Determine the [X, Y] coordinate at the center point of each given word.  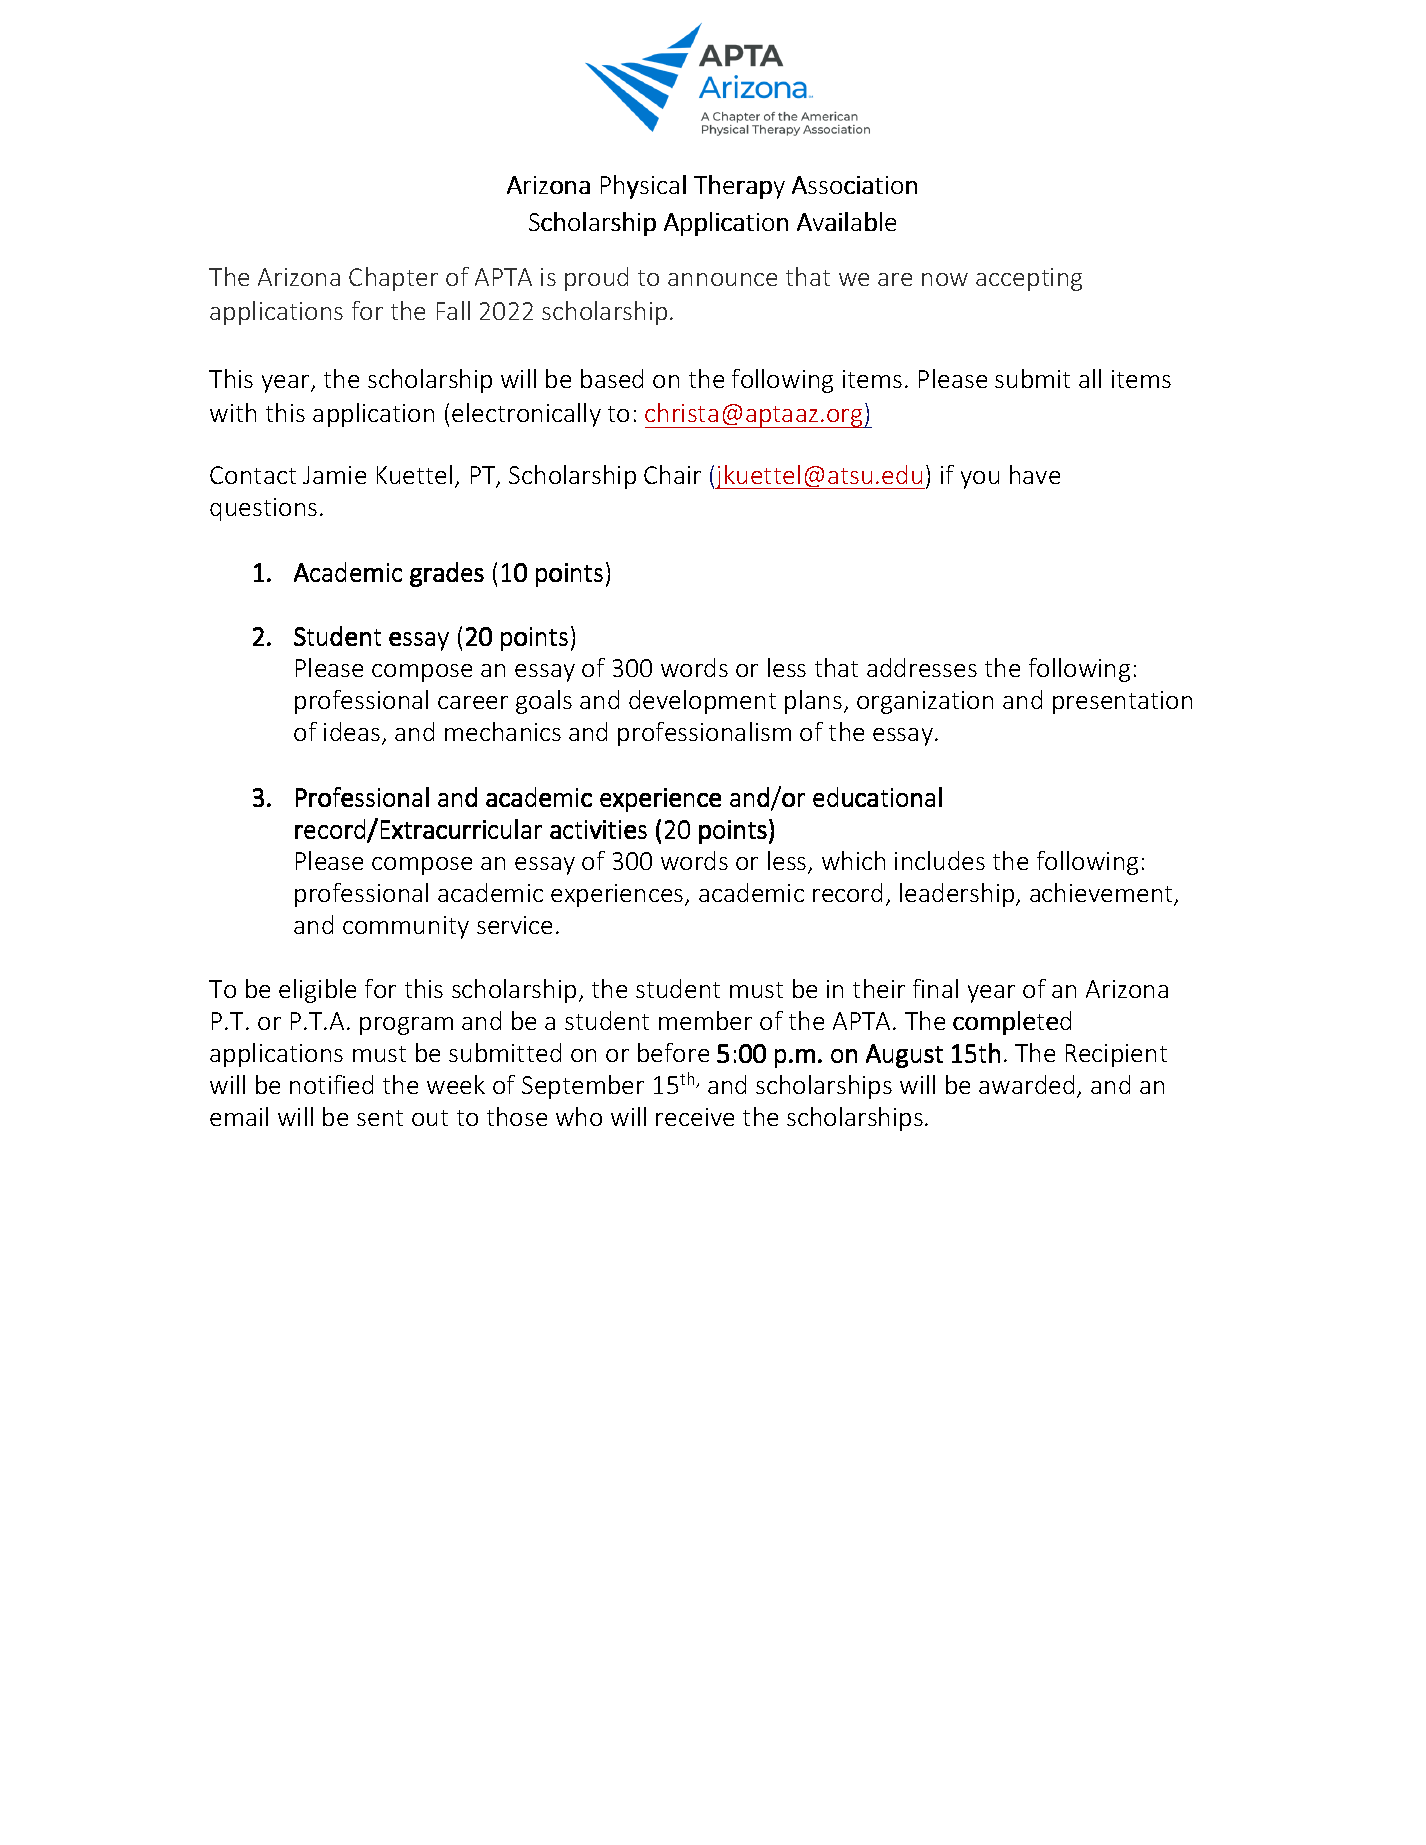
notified [331, 1084]
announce [722, 279]
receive [695, 1117]
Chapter [393, 279]
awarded [1026, 1084]
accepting [1029, 279]
